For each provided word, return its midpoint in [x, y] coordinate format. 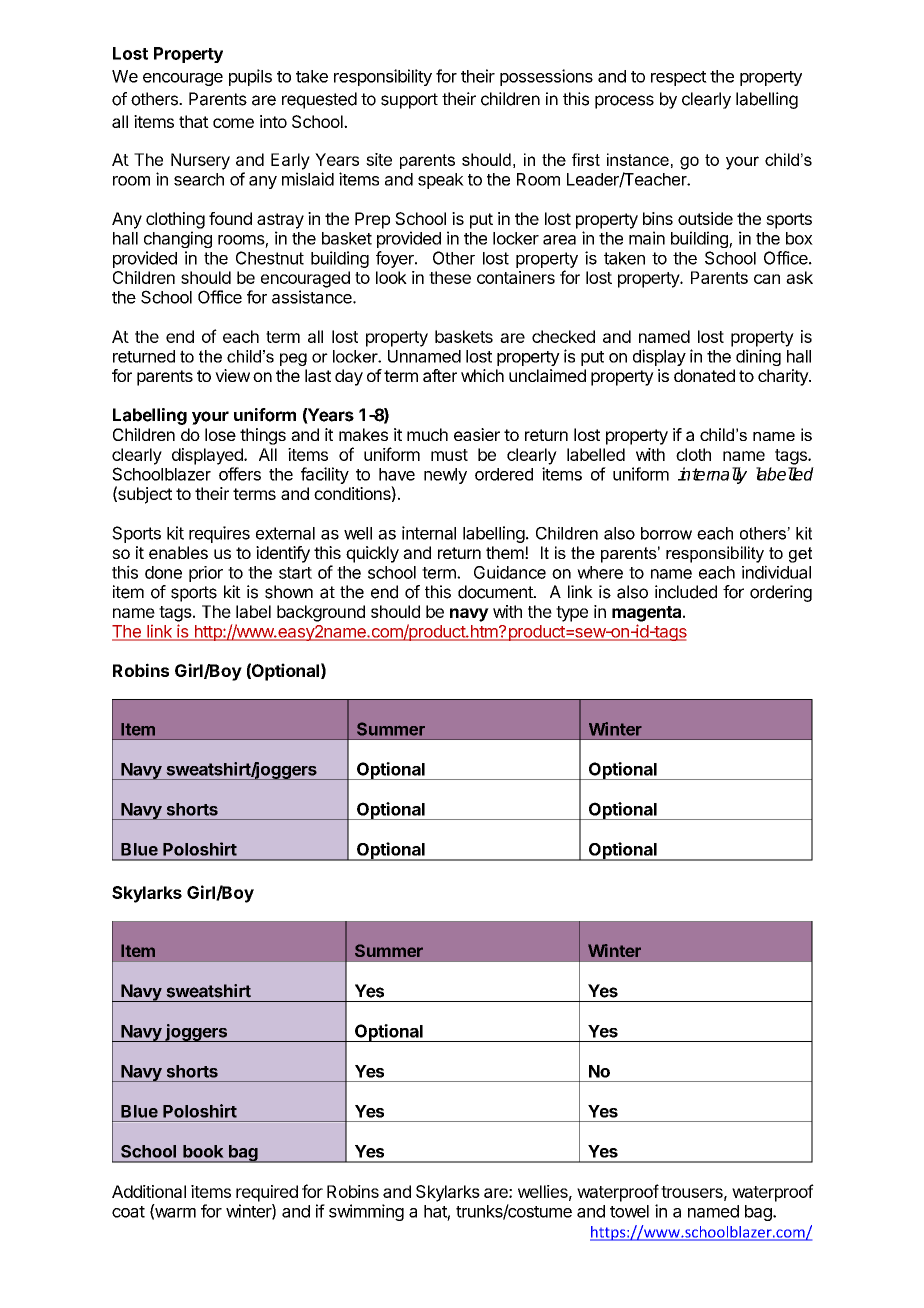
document [496, 592]
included [686, 592]
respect [679, 78]
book [203, 1151]
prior [206, 574]
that [194, 121]
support [409, 101]
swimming [366, 1212]
